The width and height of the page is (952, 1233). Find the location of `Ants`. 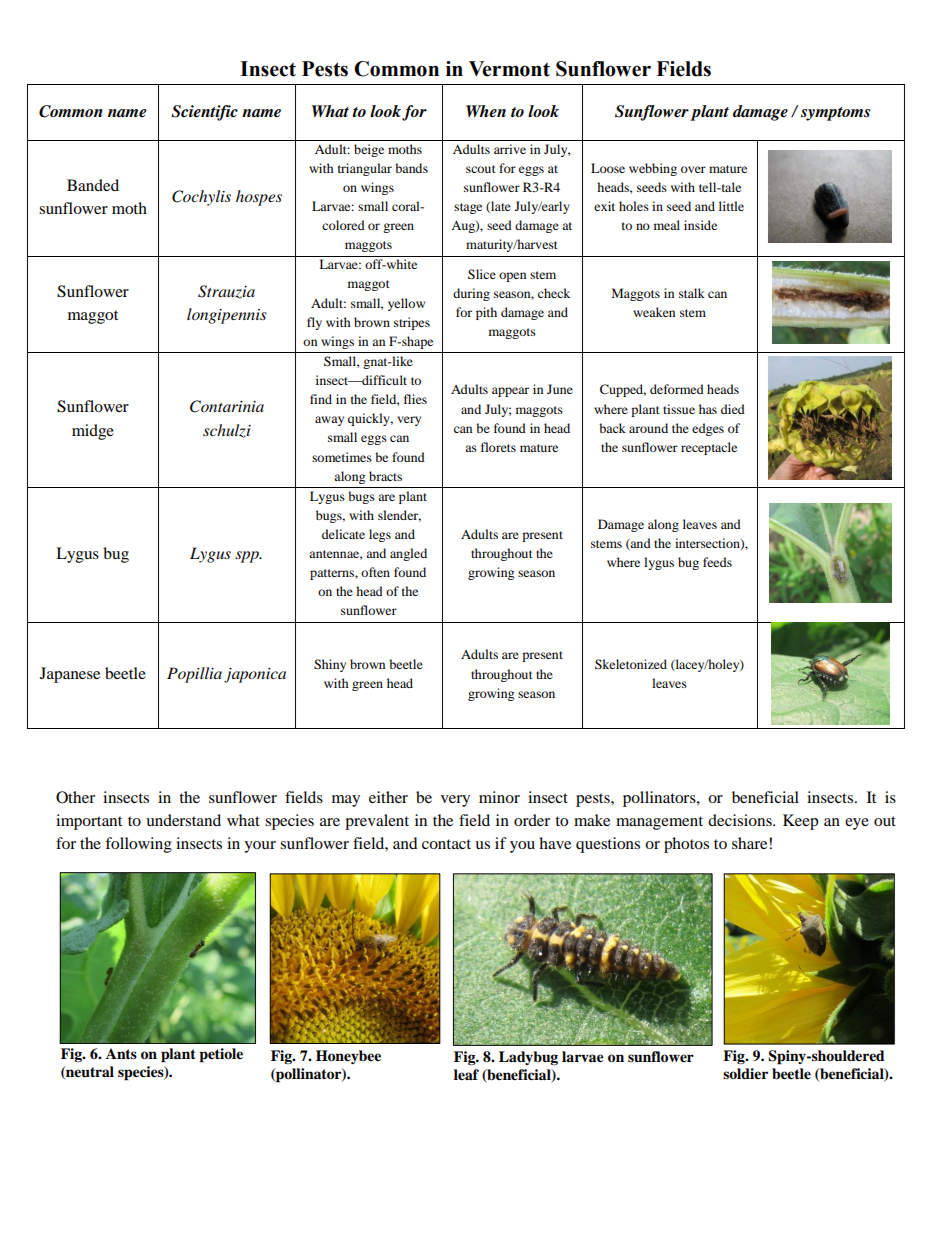

Ants is located at coordinates (121, 1053).
